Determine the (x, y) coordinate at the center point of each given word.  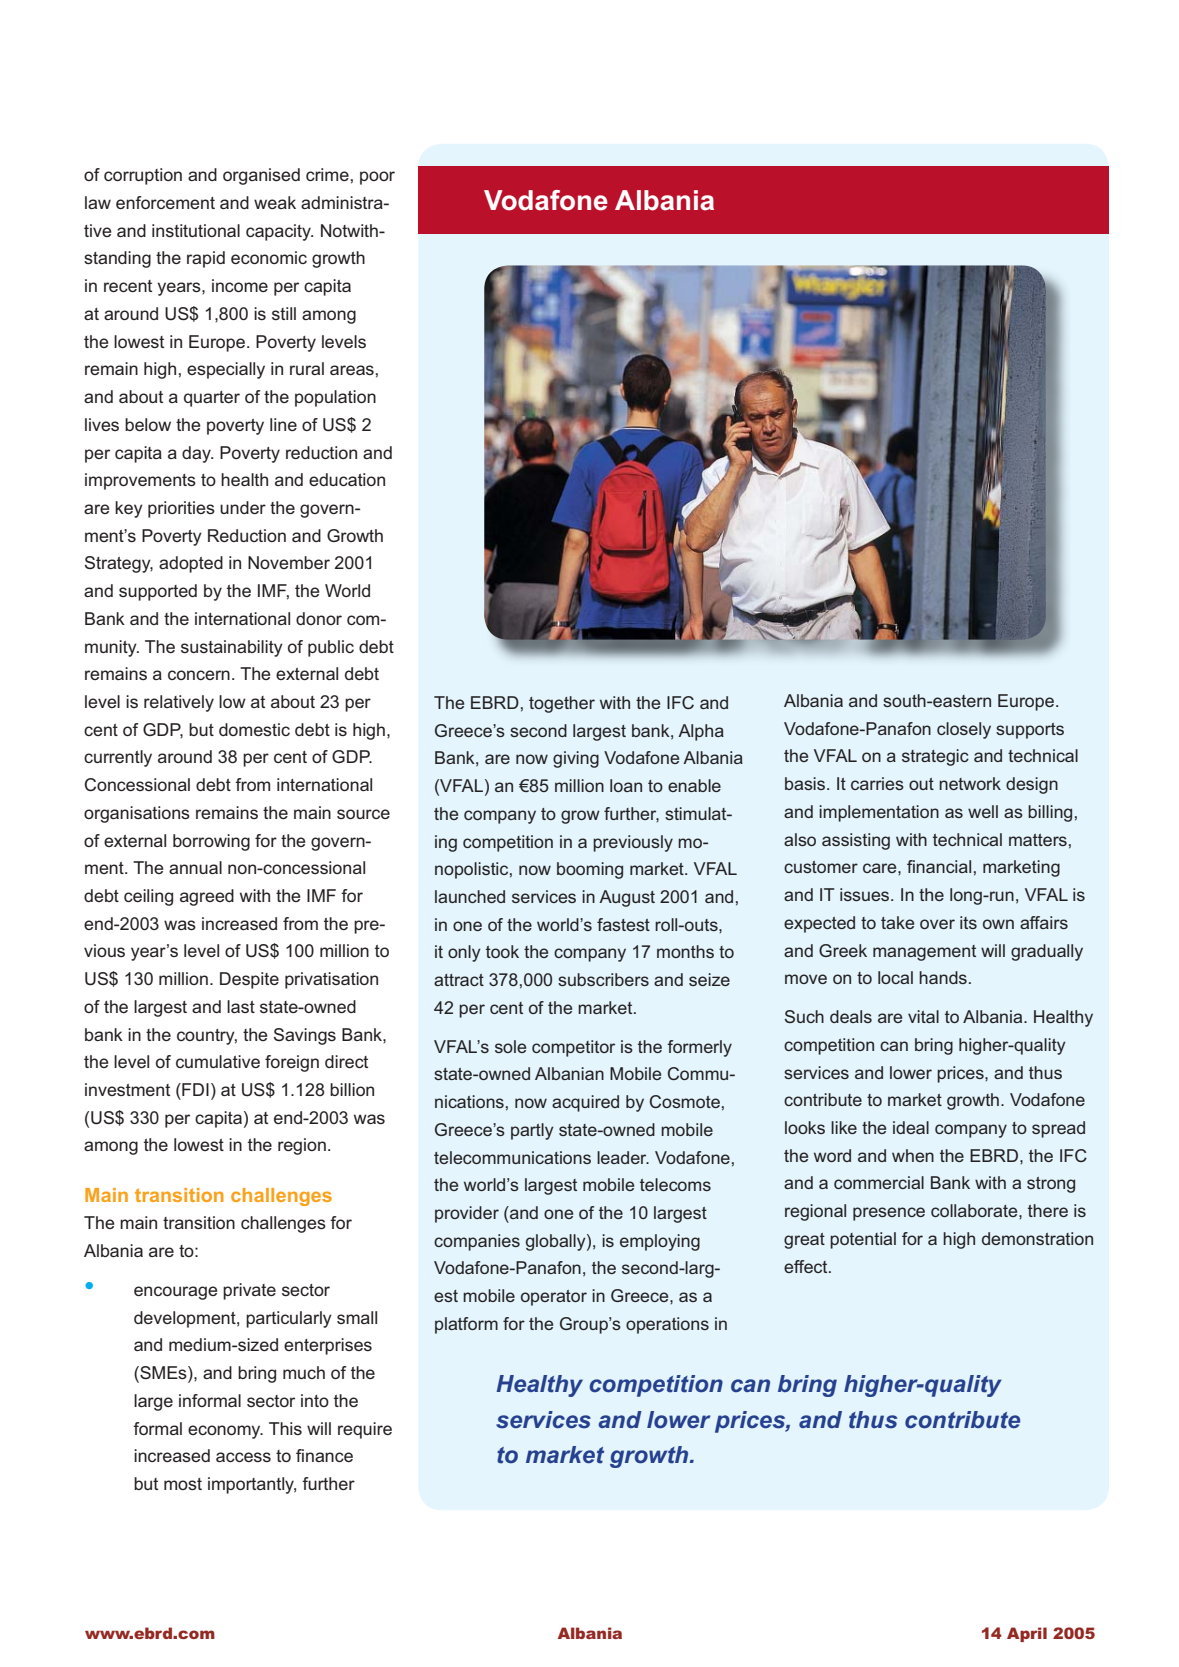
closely (964, 730)
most (183, 1484)
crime (327, 174)
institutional (196, 230)
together (562, 704)
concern (199, 675)
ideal (911, 1127)
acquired (585, 1103)
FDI (194, 1089)
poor (377, 178)
